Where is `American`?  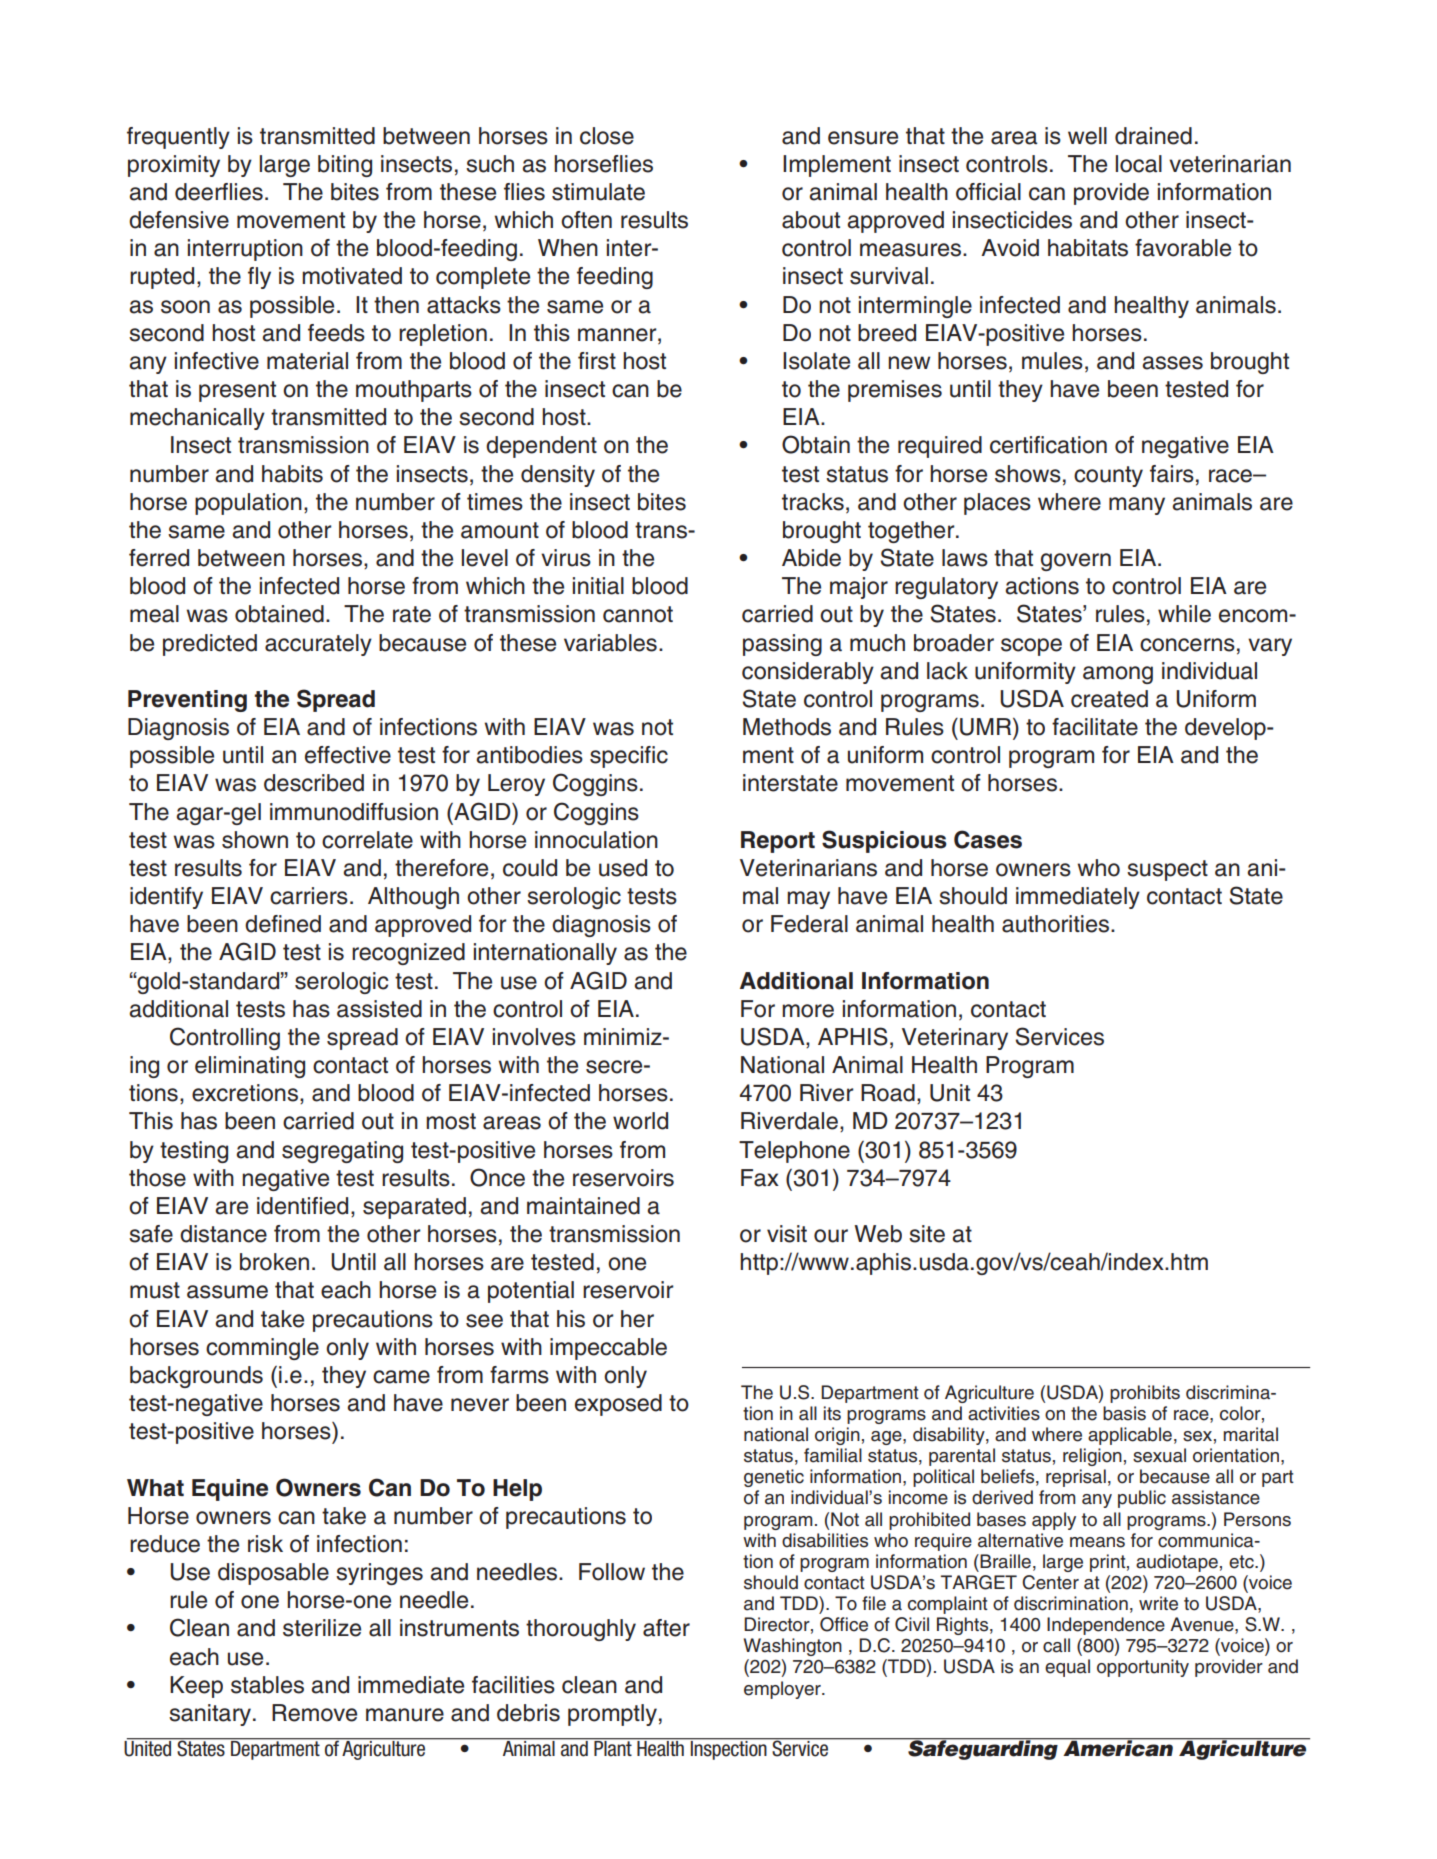 American is located at coordinates (1118, 1747).
